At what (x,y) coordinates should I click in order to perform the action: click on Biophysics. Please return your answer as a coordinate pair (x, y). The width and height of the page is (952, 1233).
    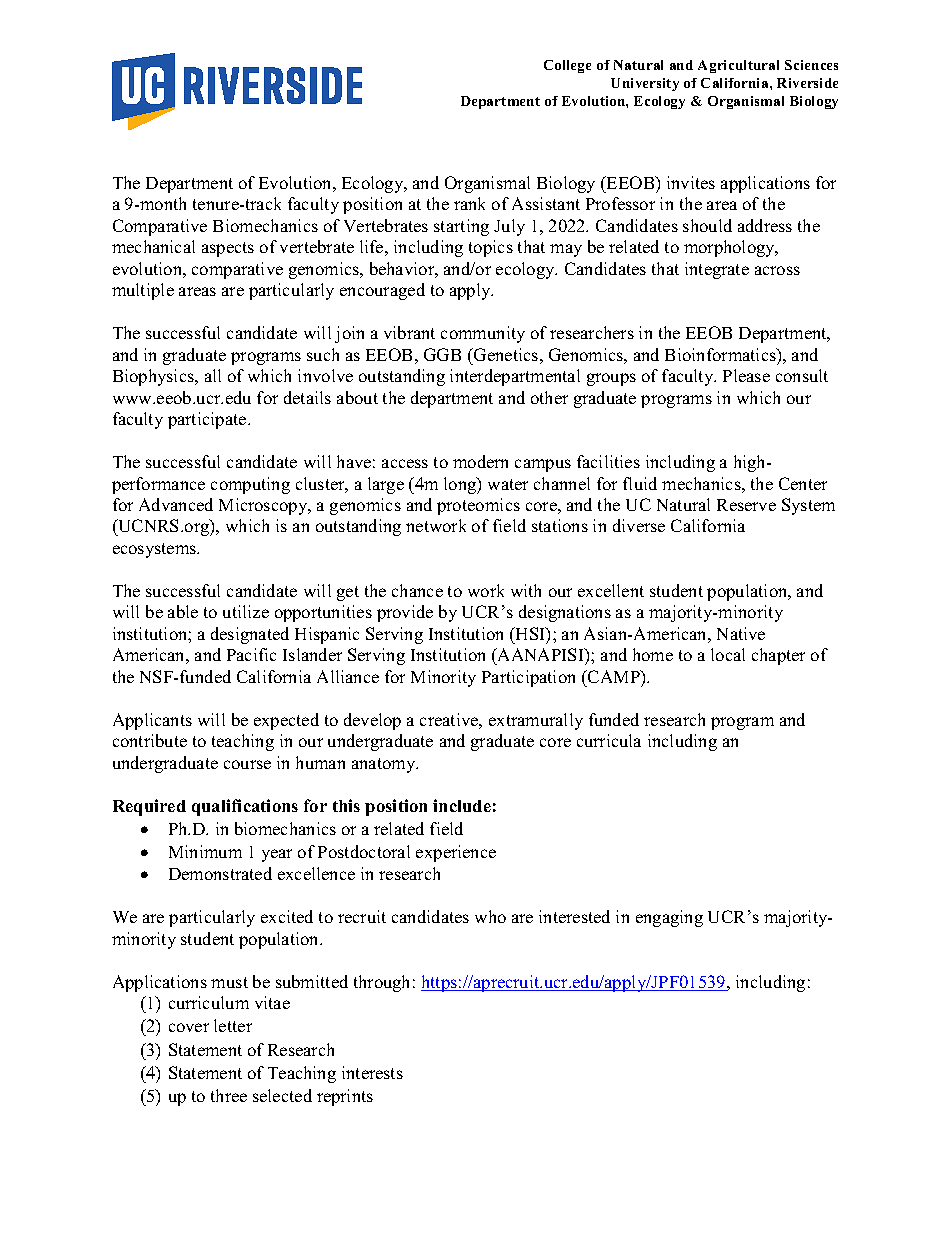
    Looking at the image, I should click on (155, 377).
